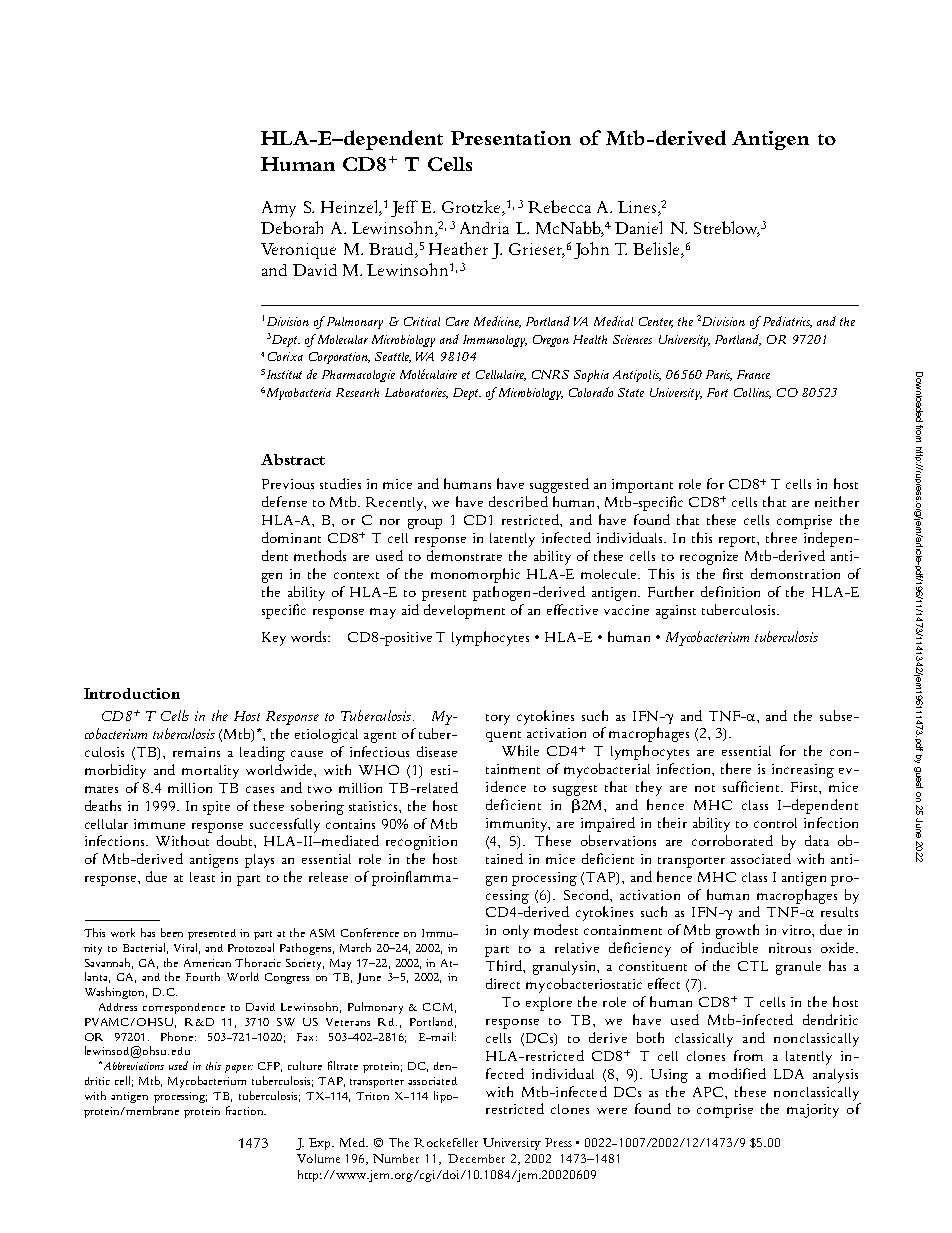 The image size is (952, 1233). I want to click on Heather, so click(458, 248).
